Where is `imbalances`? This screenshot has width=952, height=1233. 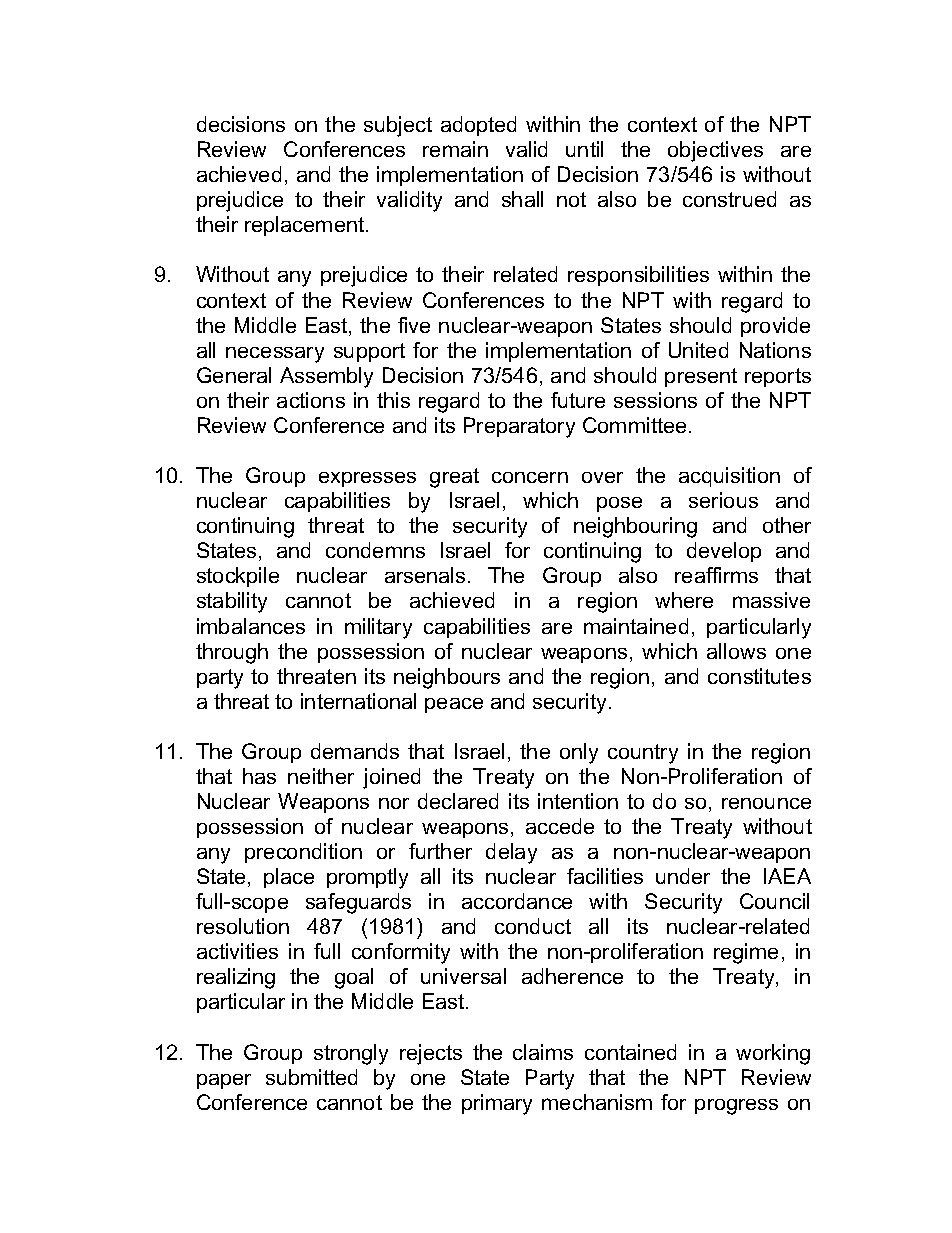 imbalances is located at coordinates (251, 626).
